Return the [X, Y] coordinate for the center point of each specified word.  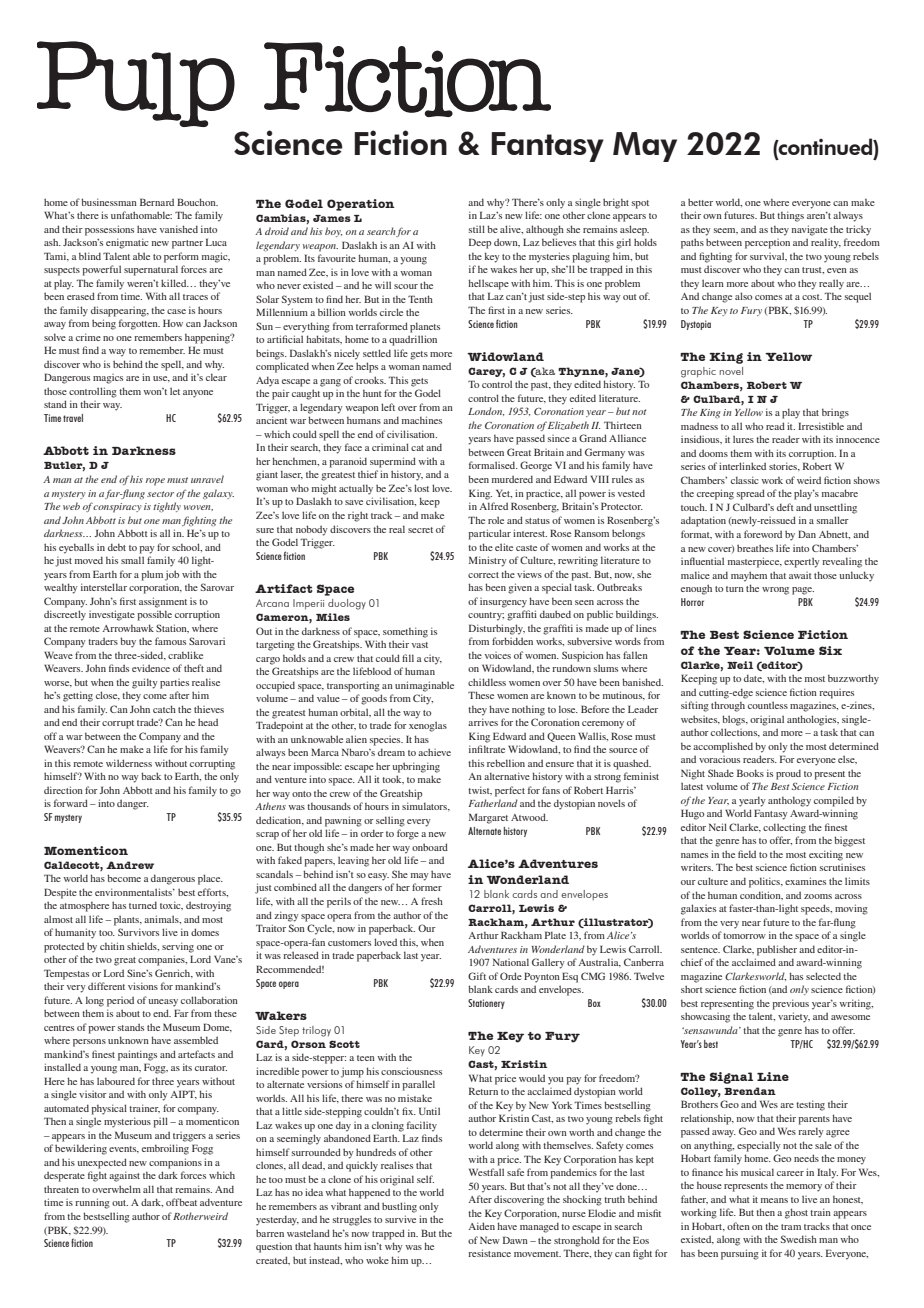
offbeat [181, 1202]
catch [164, 709]
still [477, 229]
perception [767, 244]
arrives [483, 722]
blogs [735, 720]
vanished [179, 229]
